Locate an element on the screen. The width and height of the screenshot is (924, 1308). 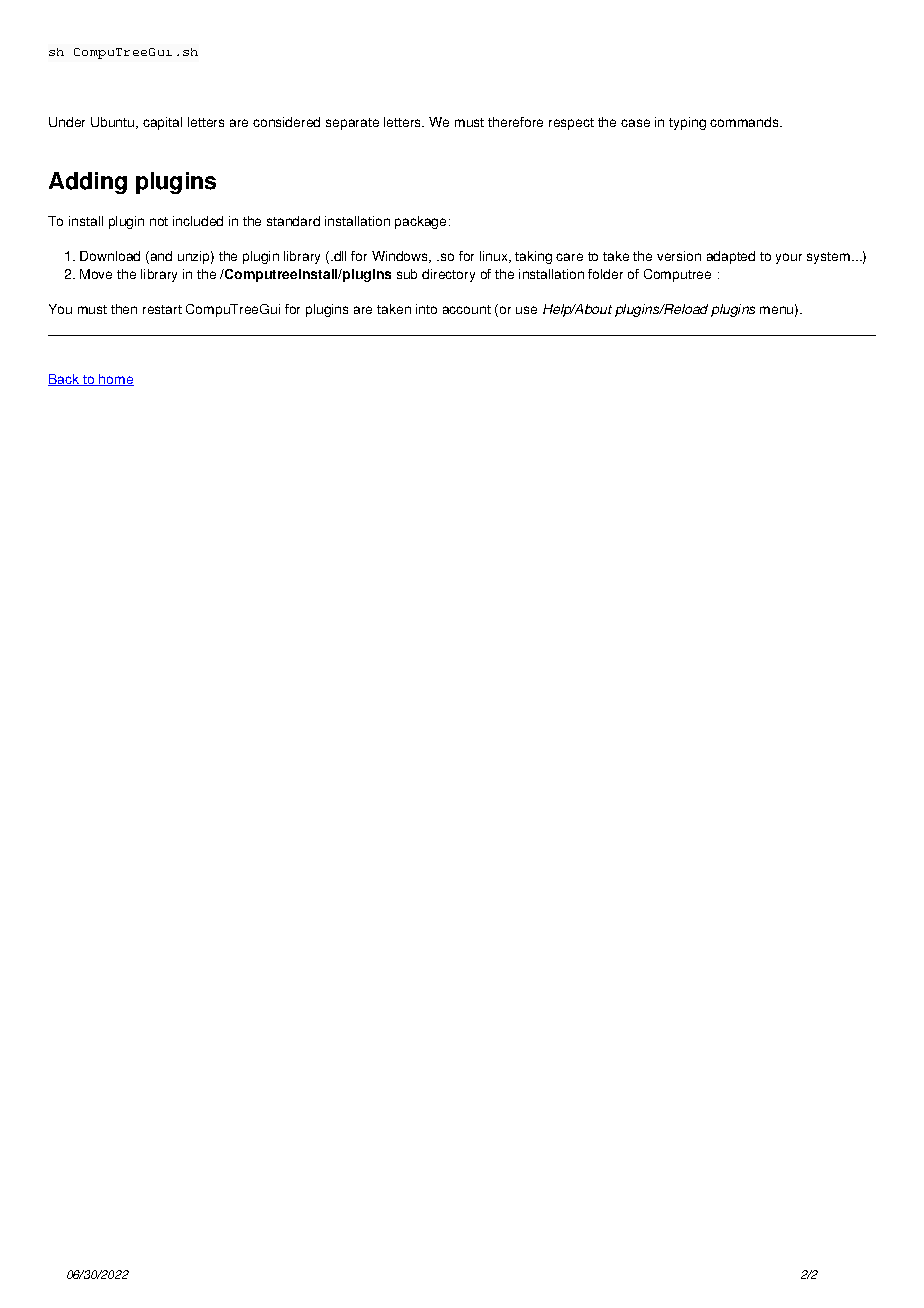
commands is located at coordinates (745, 122).
